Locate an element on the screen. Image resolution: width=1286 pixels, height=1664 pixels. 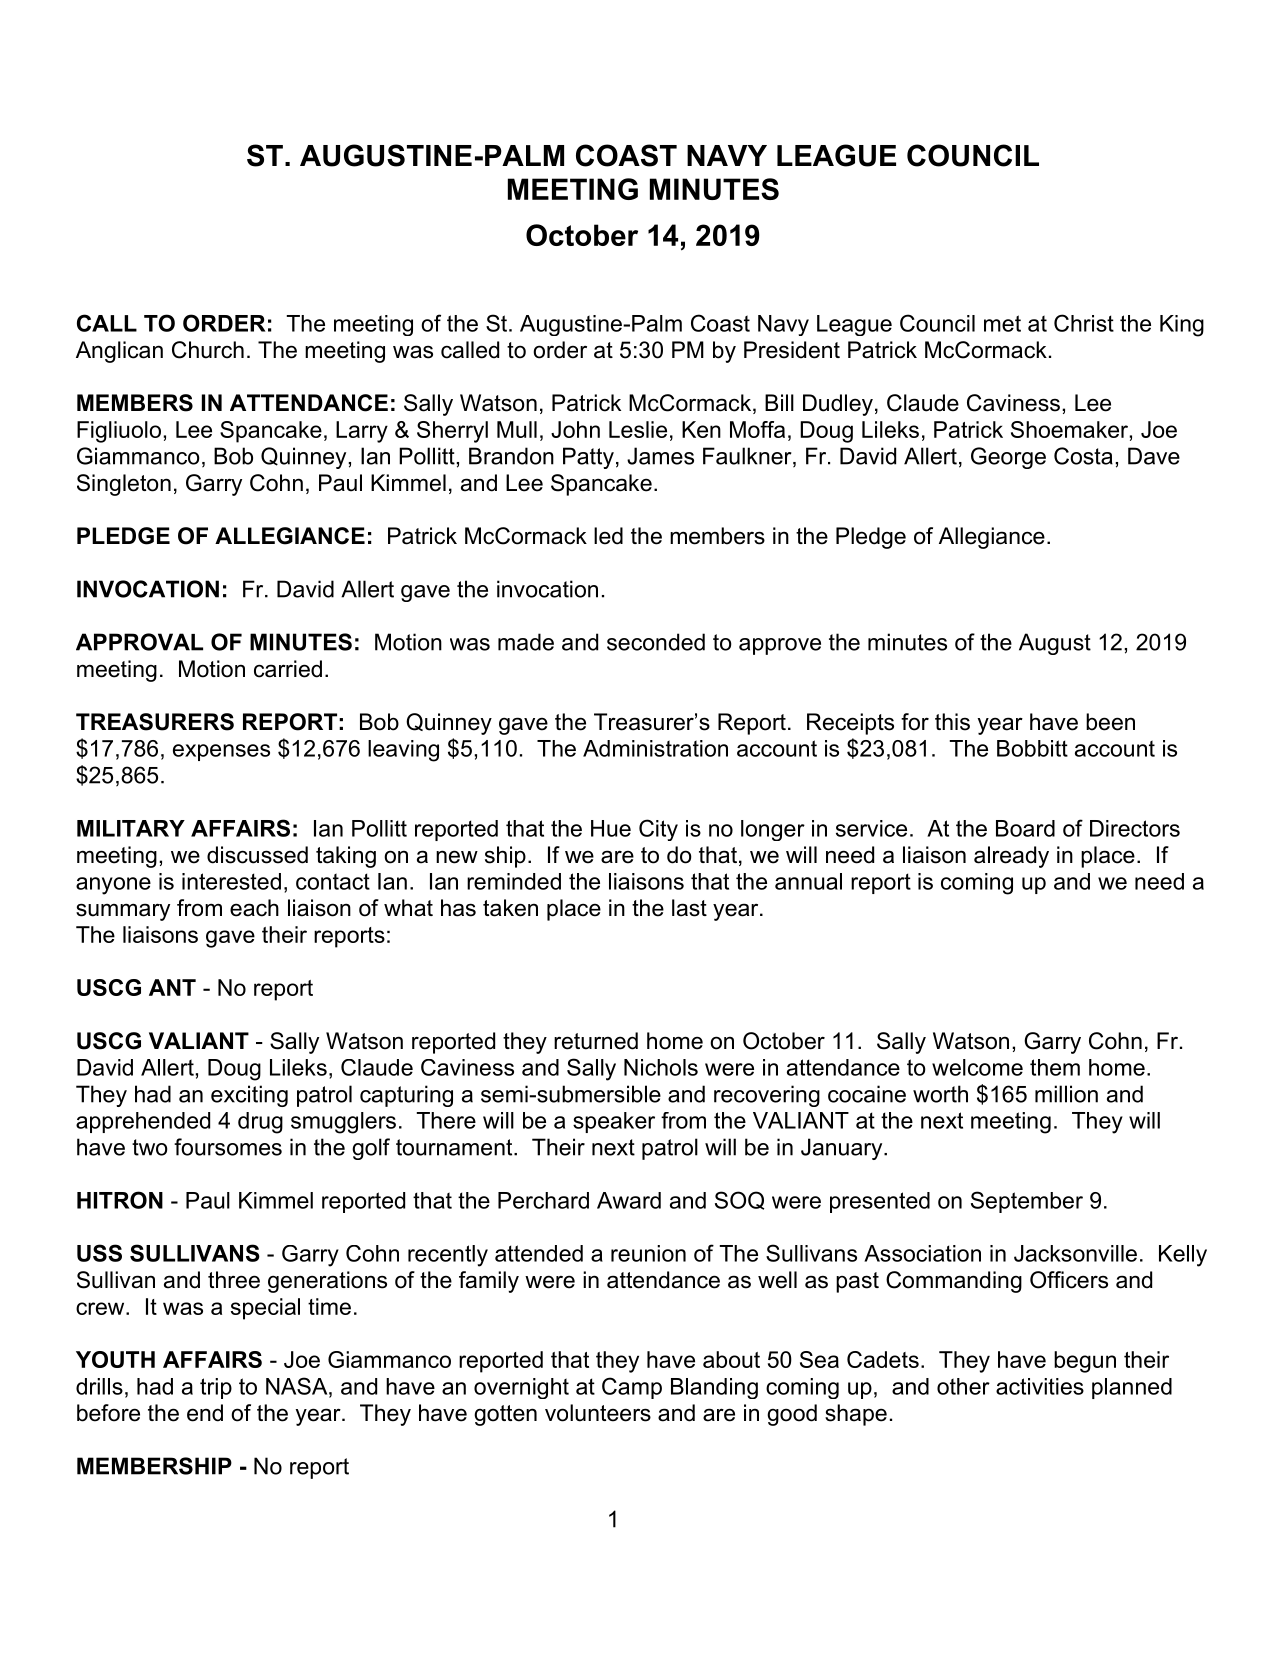
City is located at coordinates (658, 830).
